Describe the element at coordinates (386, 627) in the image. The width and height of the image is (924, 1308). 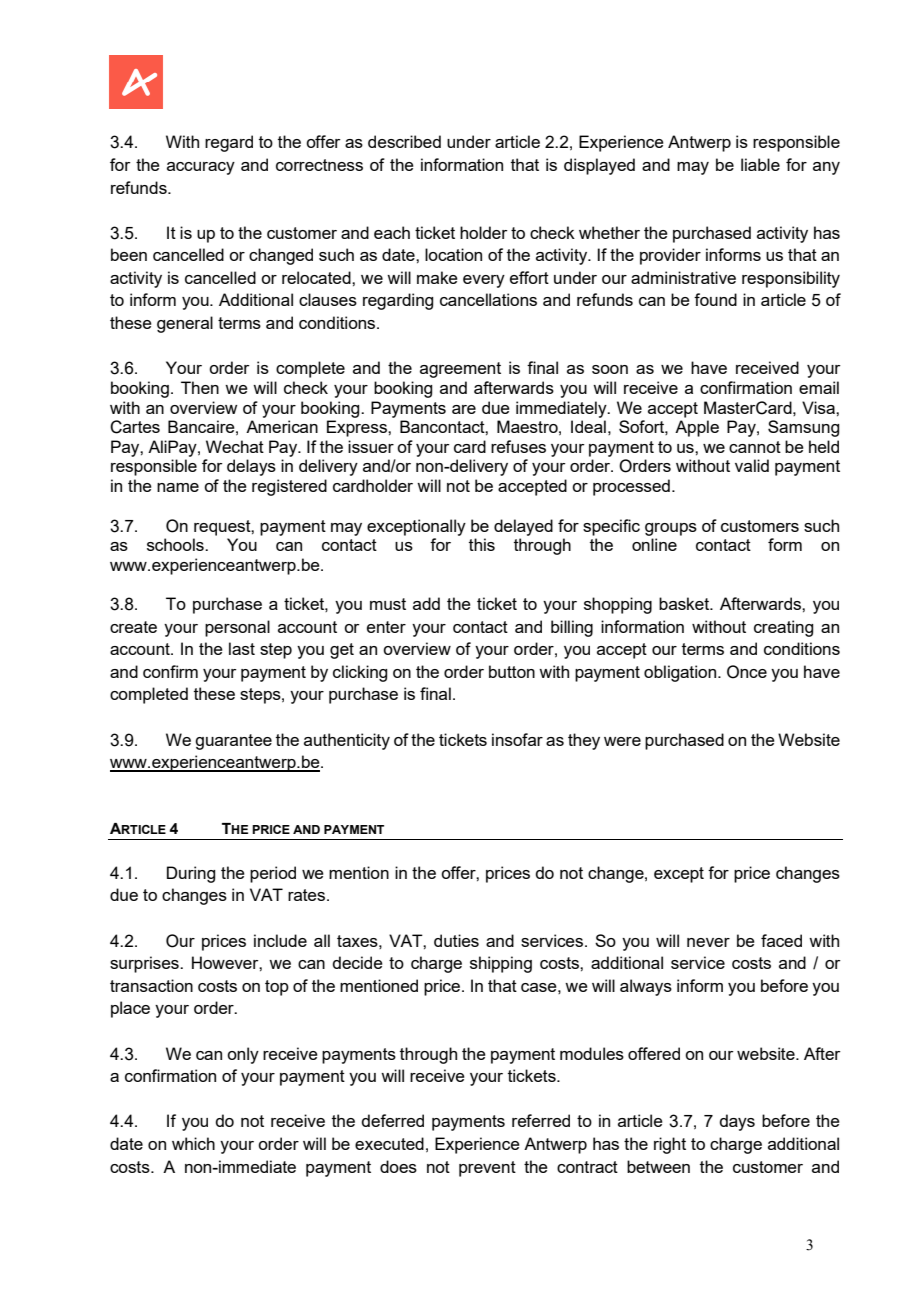
I see `enter` at that location.
